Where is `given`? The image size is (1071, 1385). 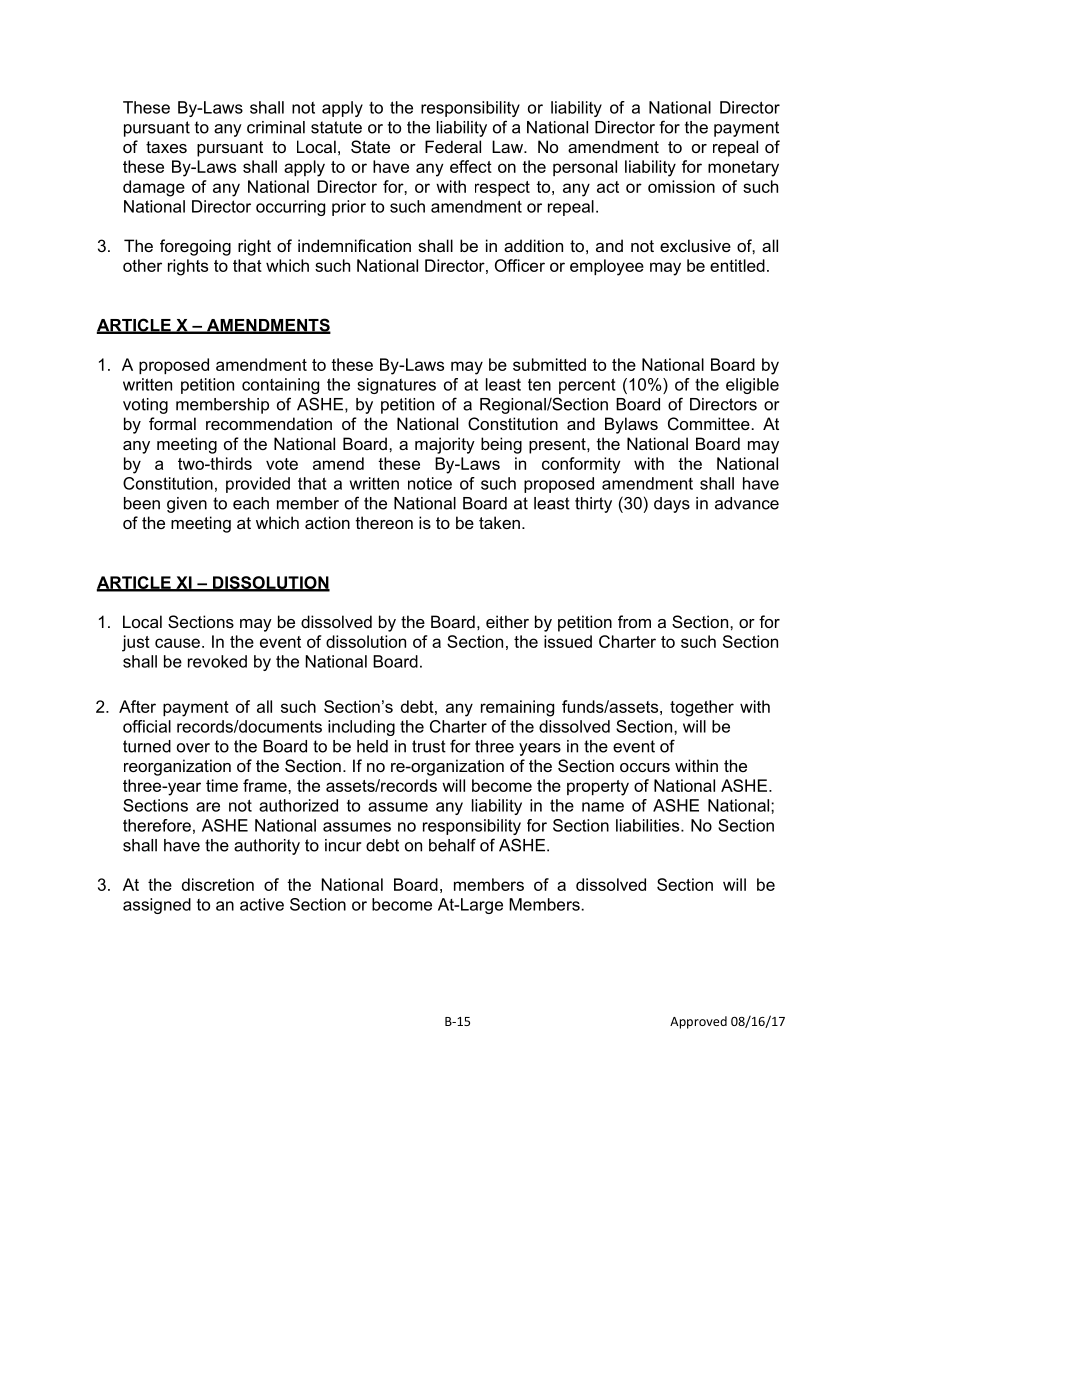 given is located at coordinates (187, 505).
